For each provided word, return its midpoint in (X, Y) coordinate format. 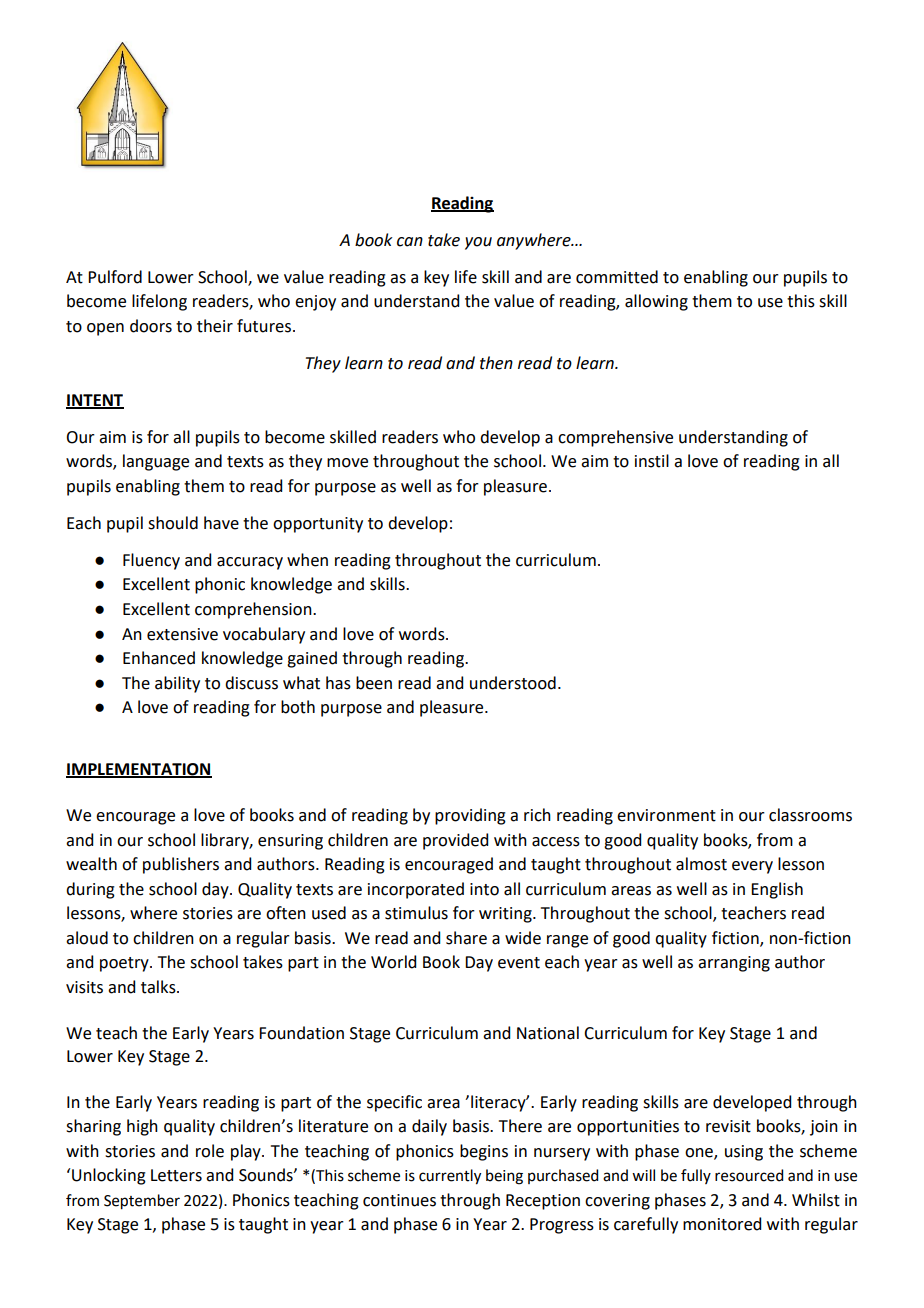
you (478, 243)
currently (450, 1177)
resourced (749, 1175)
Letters (176, 1175)
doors (151, 326)
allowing (656, 302)
